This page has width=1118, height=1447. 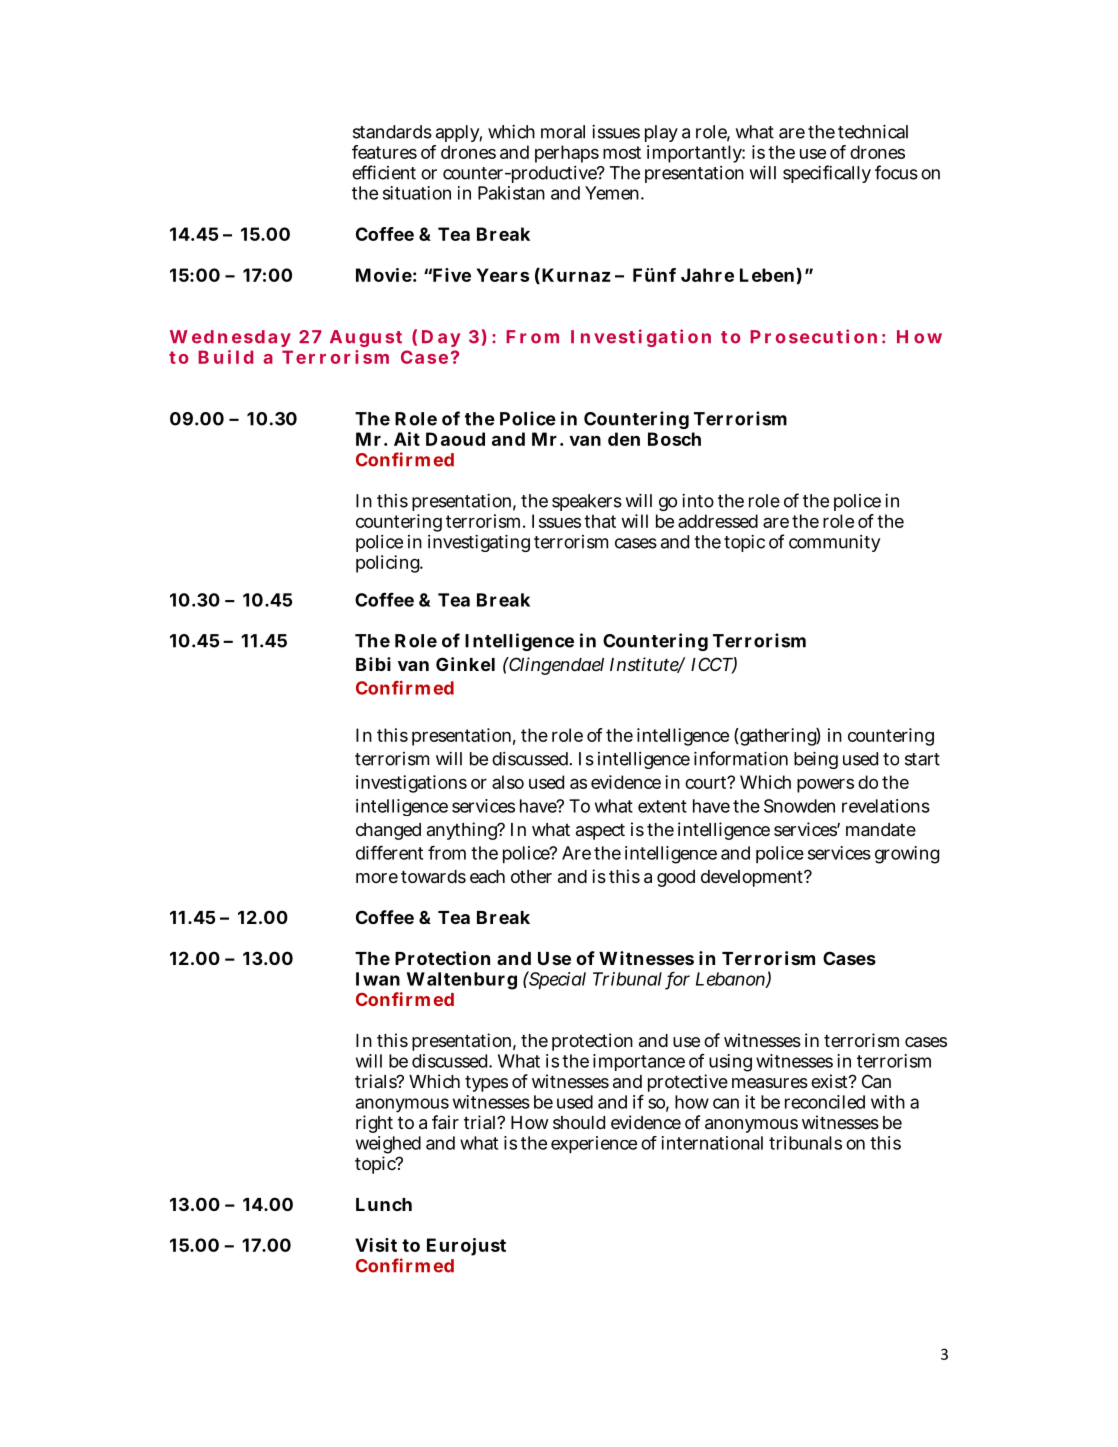 I want to click on Lunch, so click(x=384, y=1204).
